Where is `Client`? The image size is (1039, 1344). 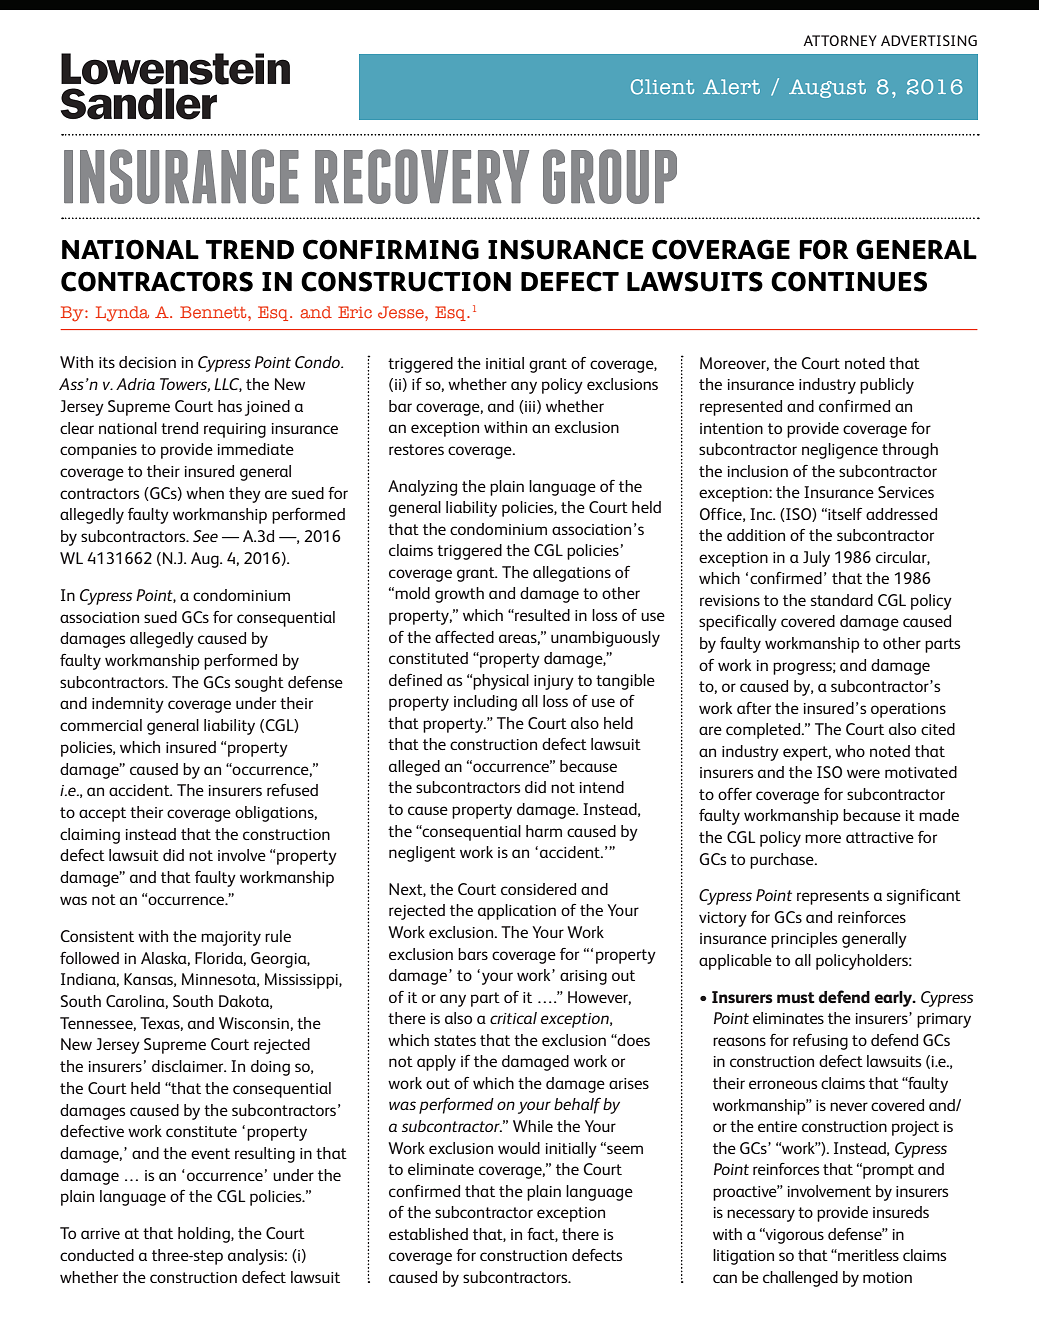 Client is located at coordinates (662, 87).
